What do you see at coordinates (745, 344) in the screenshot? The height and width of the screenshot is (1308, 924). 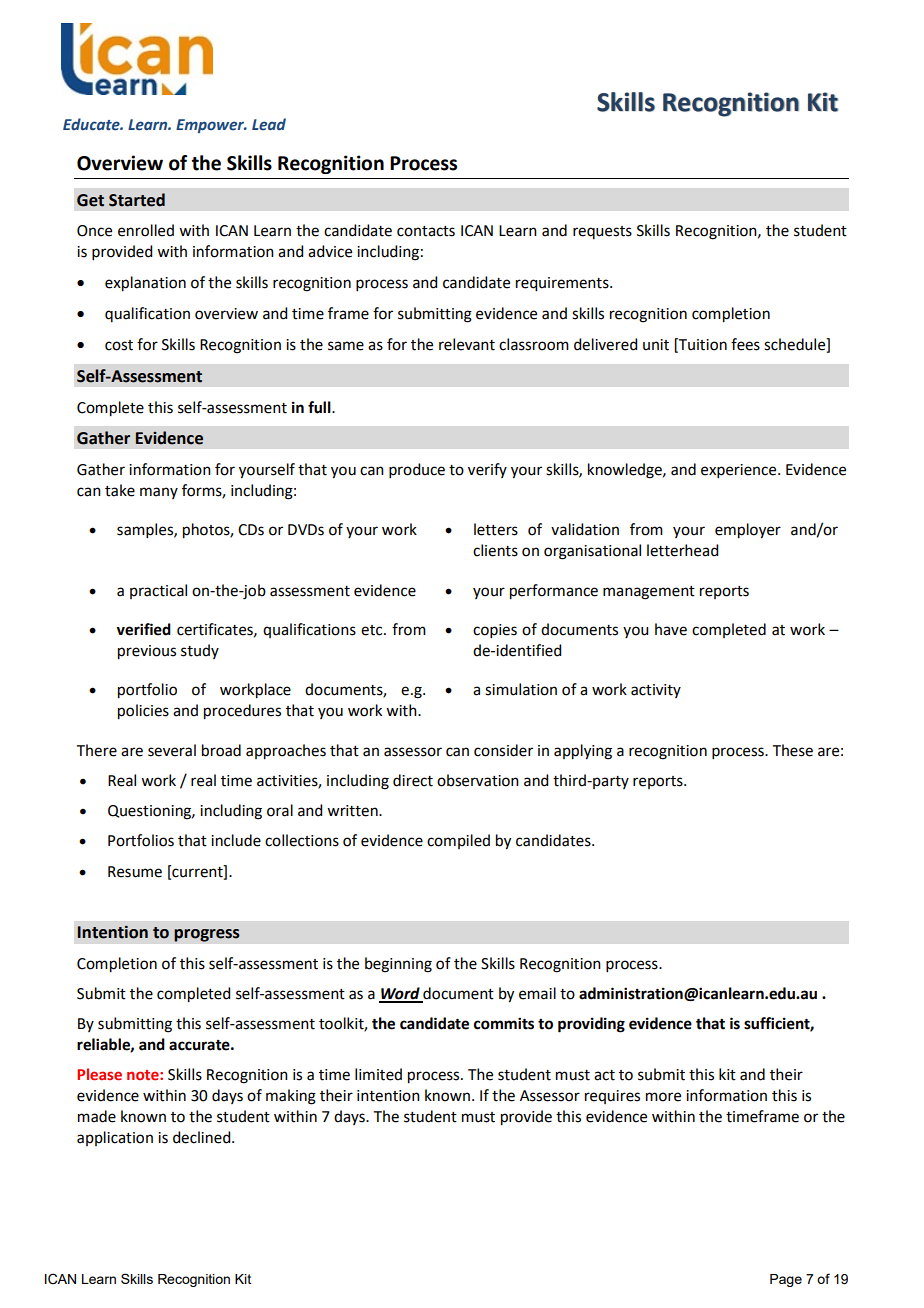 I see `fees` at bounding box center [745, 344].
